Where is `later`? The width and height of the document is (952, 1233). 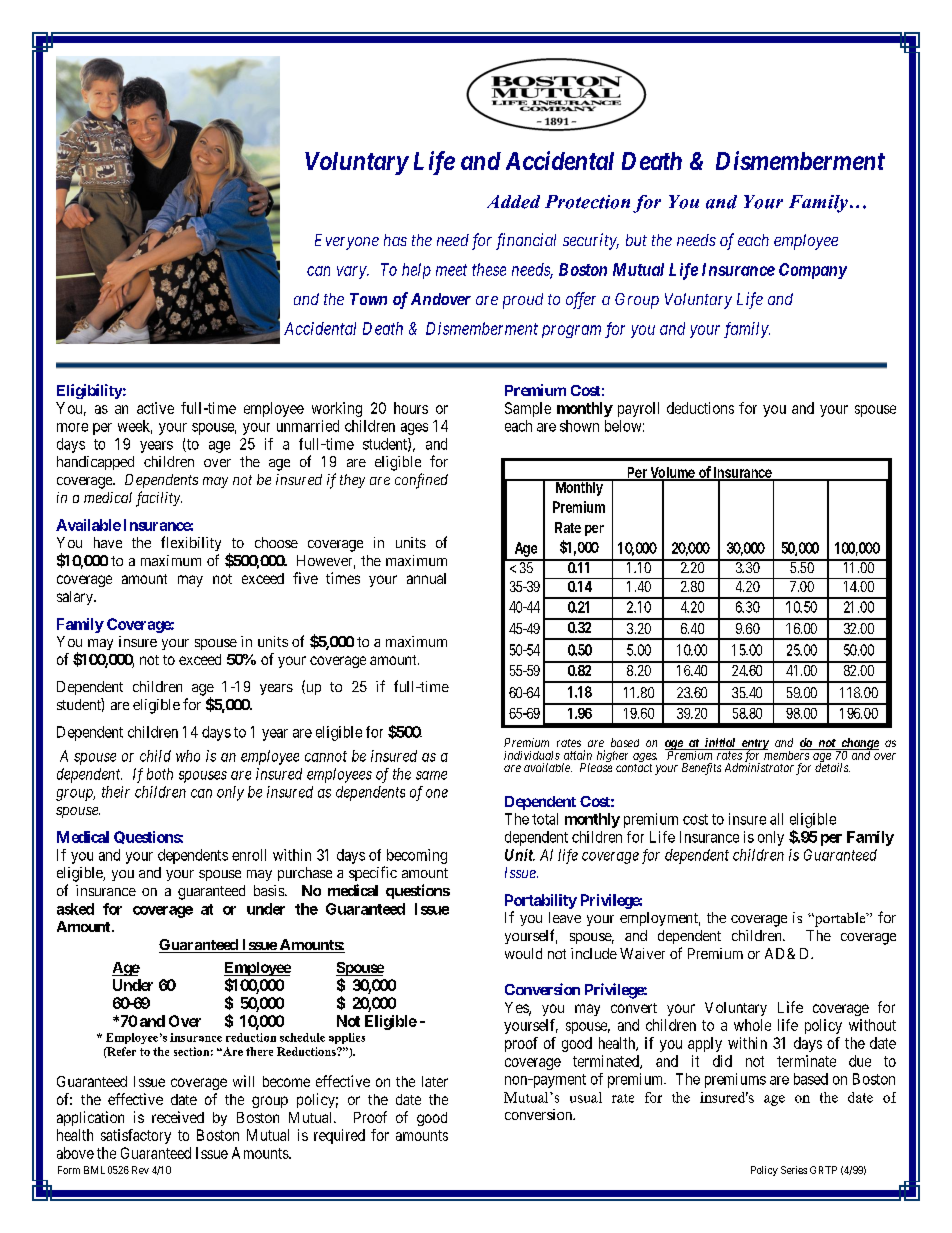
later is located at coordinates (435, 1081).
